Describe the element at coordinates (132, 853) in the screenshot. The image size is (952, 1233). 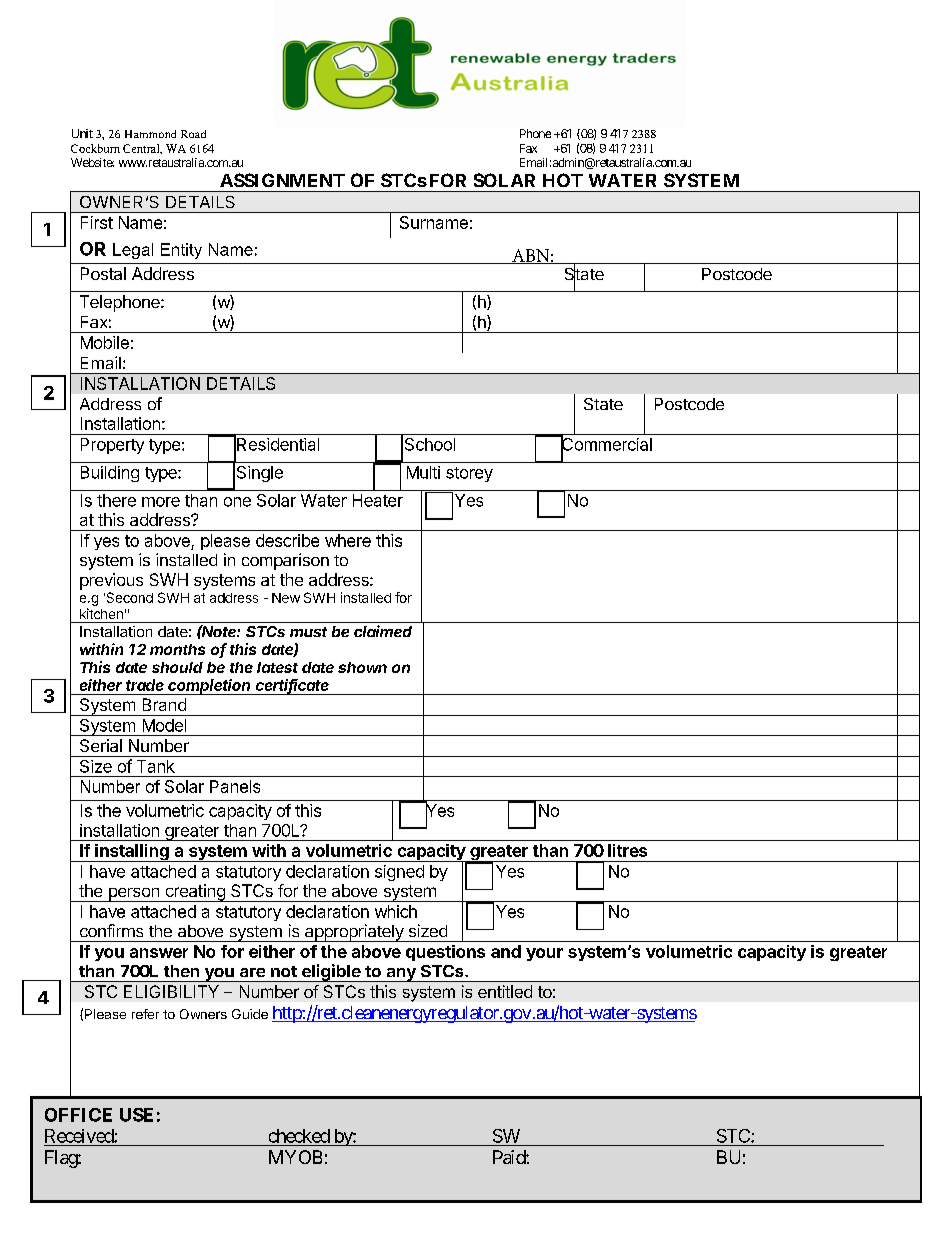
I see `installing` at that location.
